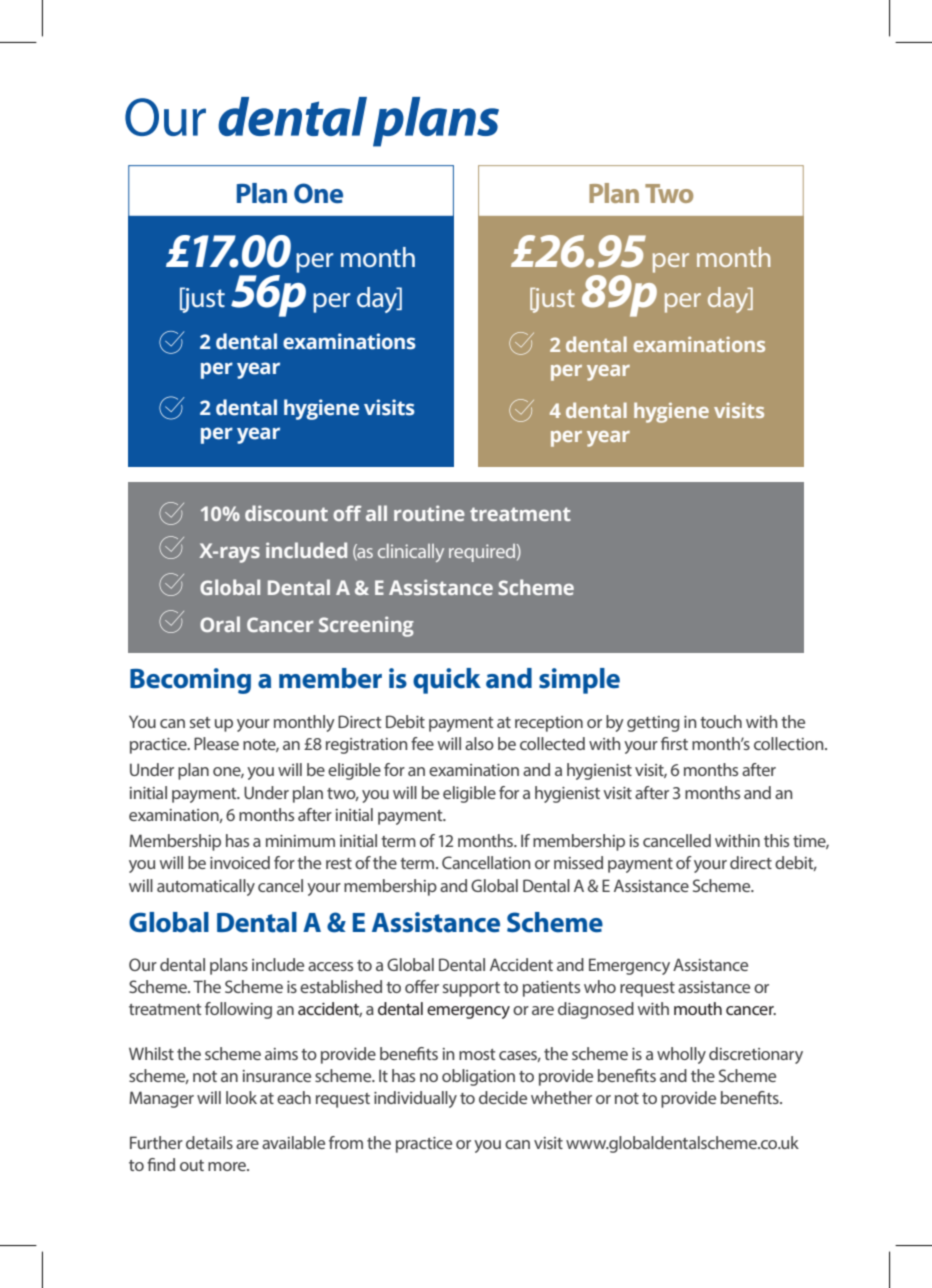  What do you see at coordinates (561, 1097) in the page?
I see `whether` at bounding box center [561, 1097].
